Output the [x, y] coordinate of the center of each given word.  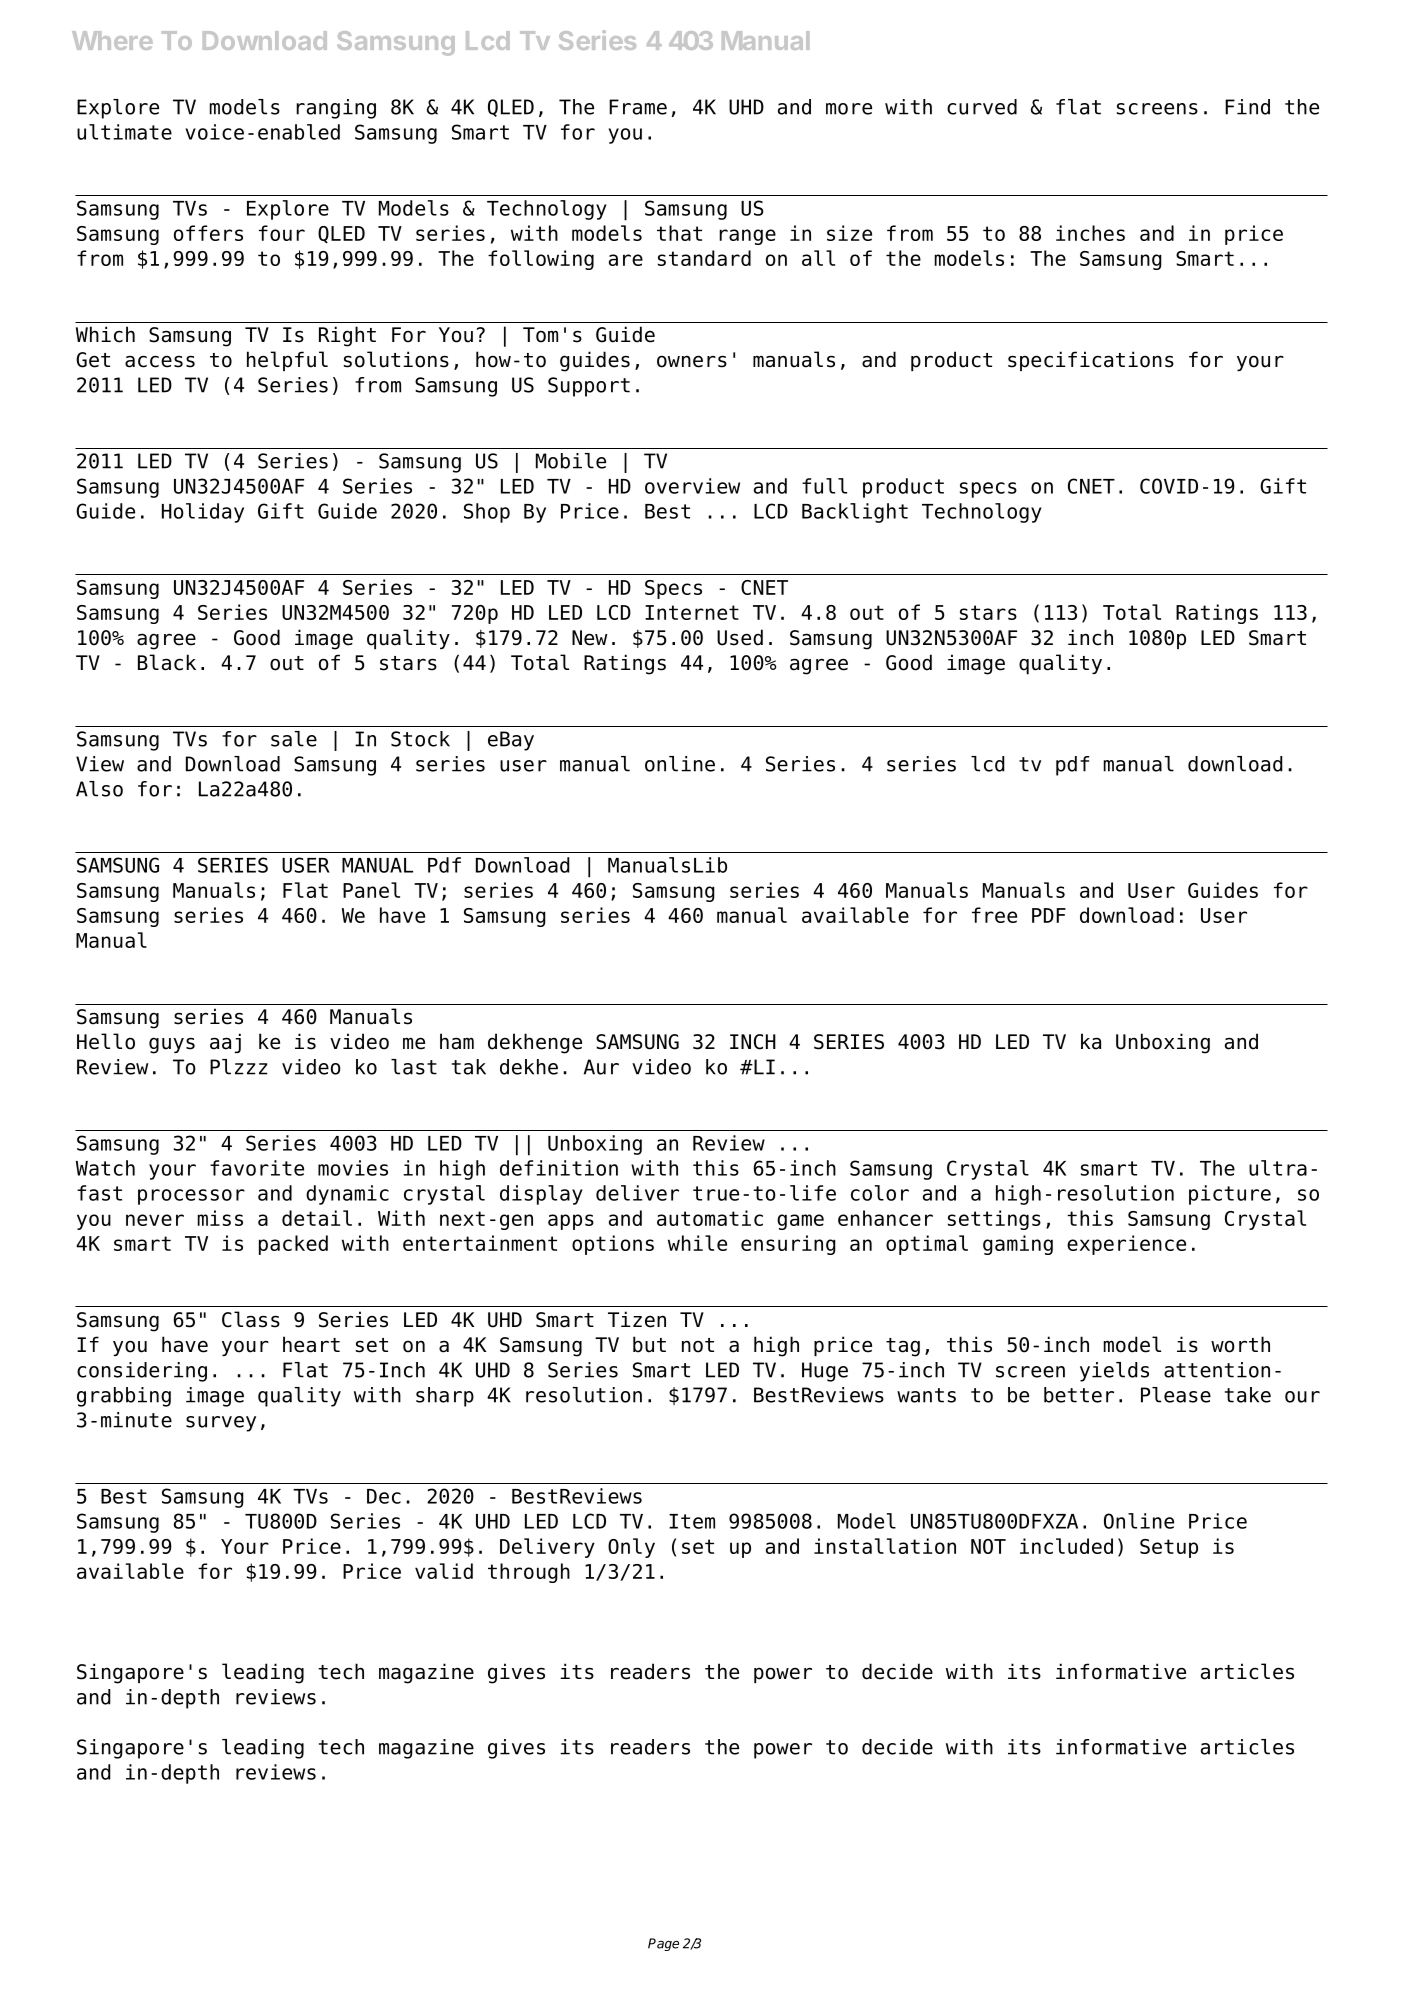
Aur [601, 1067]
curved [982, 107]
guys [172, 1045]
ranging [336, 109]
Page [663, 1944]
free [994, 915]
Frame [638, 107]
